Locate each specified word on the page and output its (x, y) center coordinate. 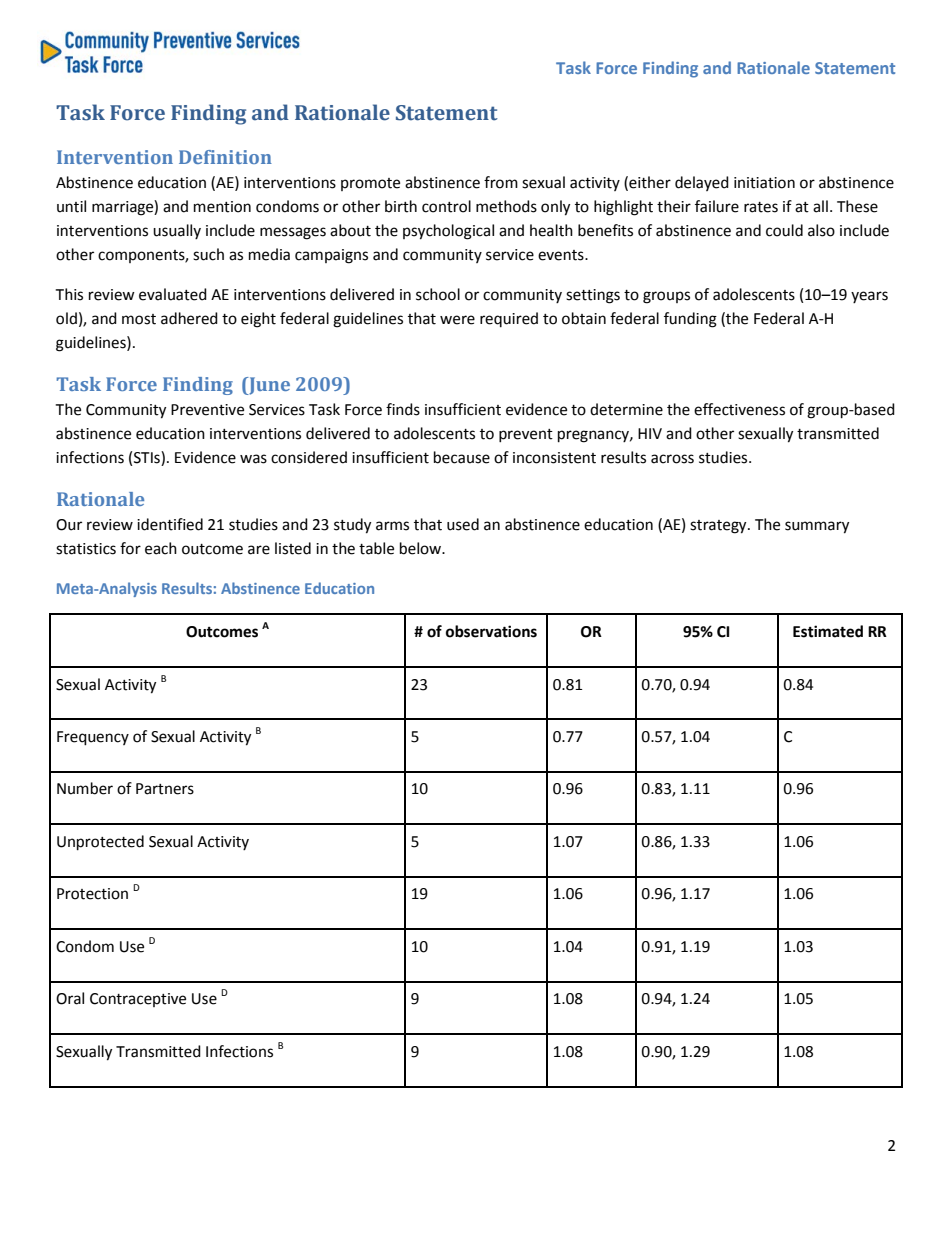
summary (817, 527)
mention (222, 207)
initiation (764, 183)
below (422, 548)
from (501, 182)
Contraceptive (138, 1000)
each (161, 548)
